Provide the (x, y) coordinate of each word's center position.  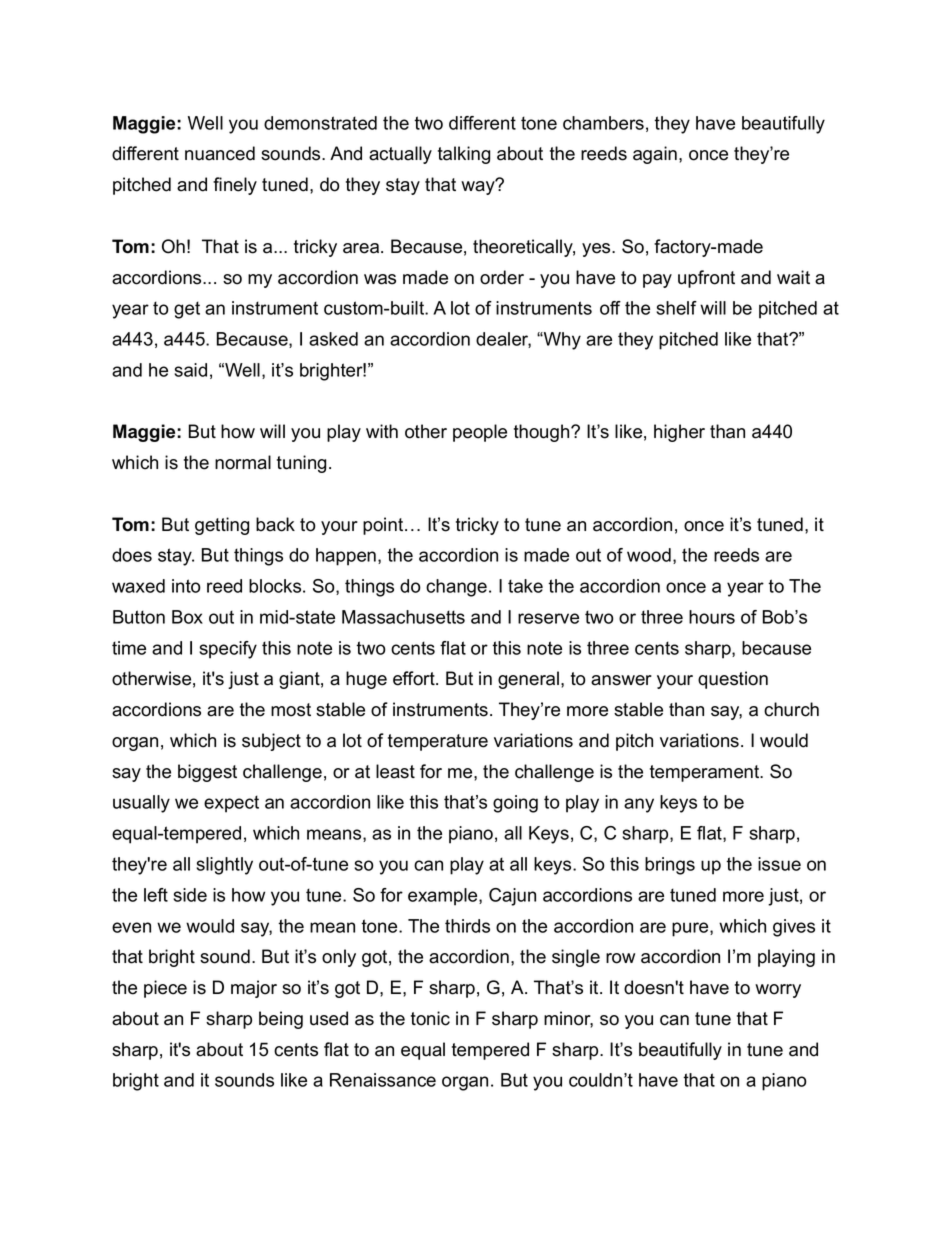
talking (464, 155)
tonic (430, 1018)
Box (187, 617)
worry (778, 991)
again (655, 155)
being (281, 1020)
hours (712, 617)
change (456, 588)
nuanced (220, 153)
